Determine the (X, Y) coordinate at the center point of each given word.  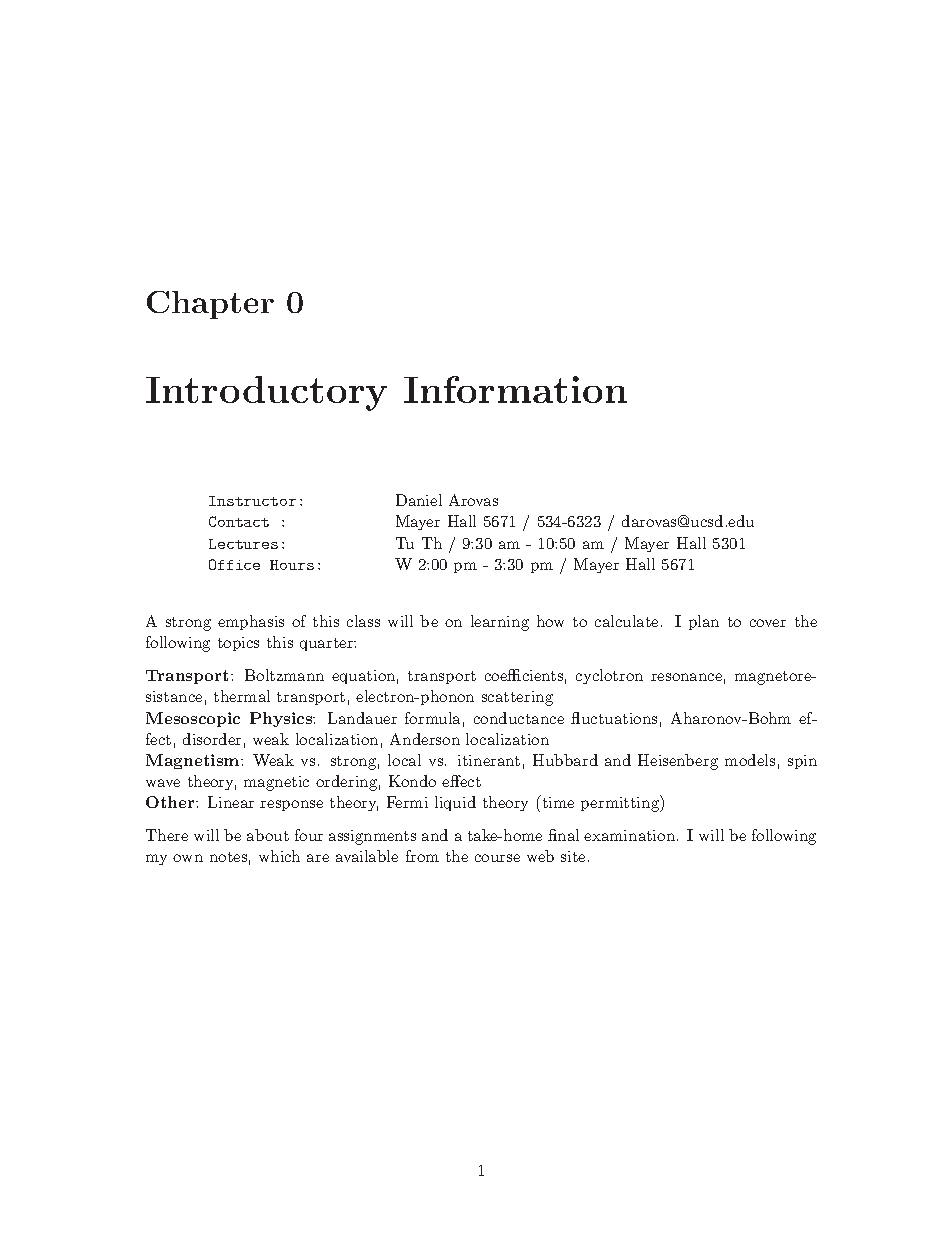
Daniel (419, 500)
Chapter (210, 305)
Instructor (252, 501)
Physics (282, 719)
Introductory (266, 393)
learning (500, 623)
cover (768, 623)
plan (704, 622)
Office (234, 564)
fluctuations (614, 718)
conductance (519, 718)
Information (515, 389)
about (268, 835)
